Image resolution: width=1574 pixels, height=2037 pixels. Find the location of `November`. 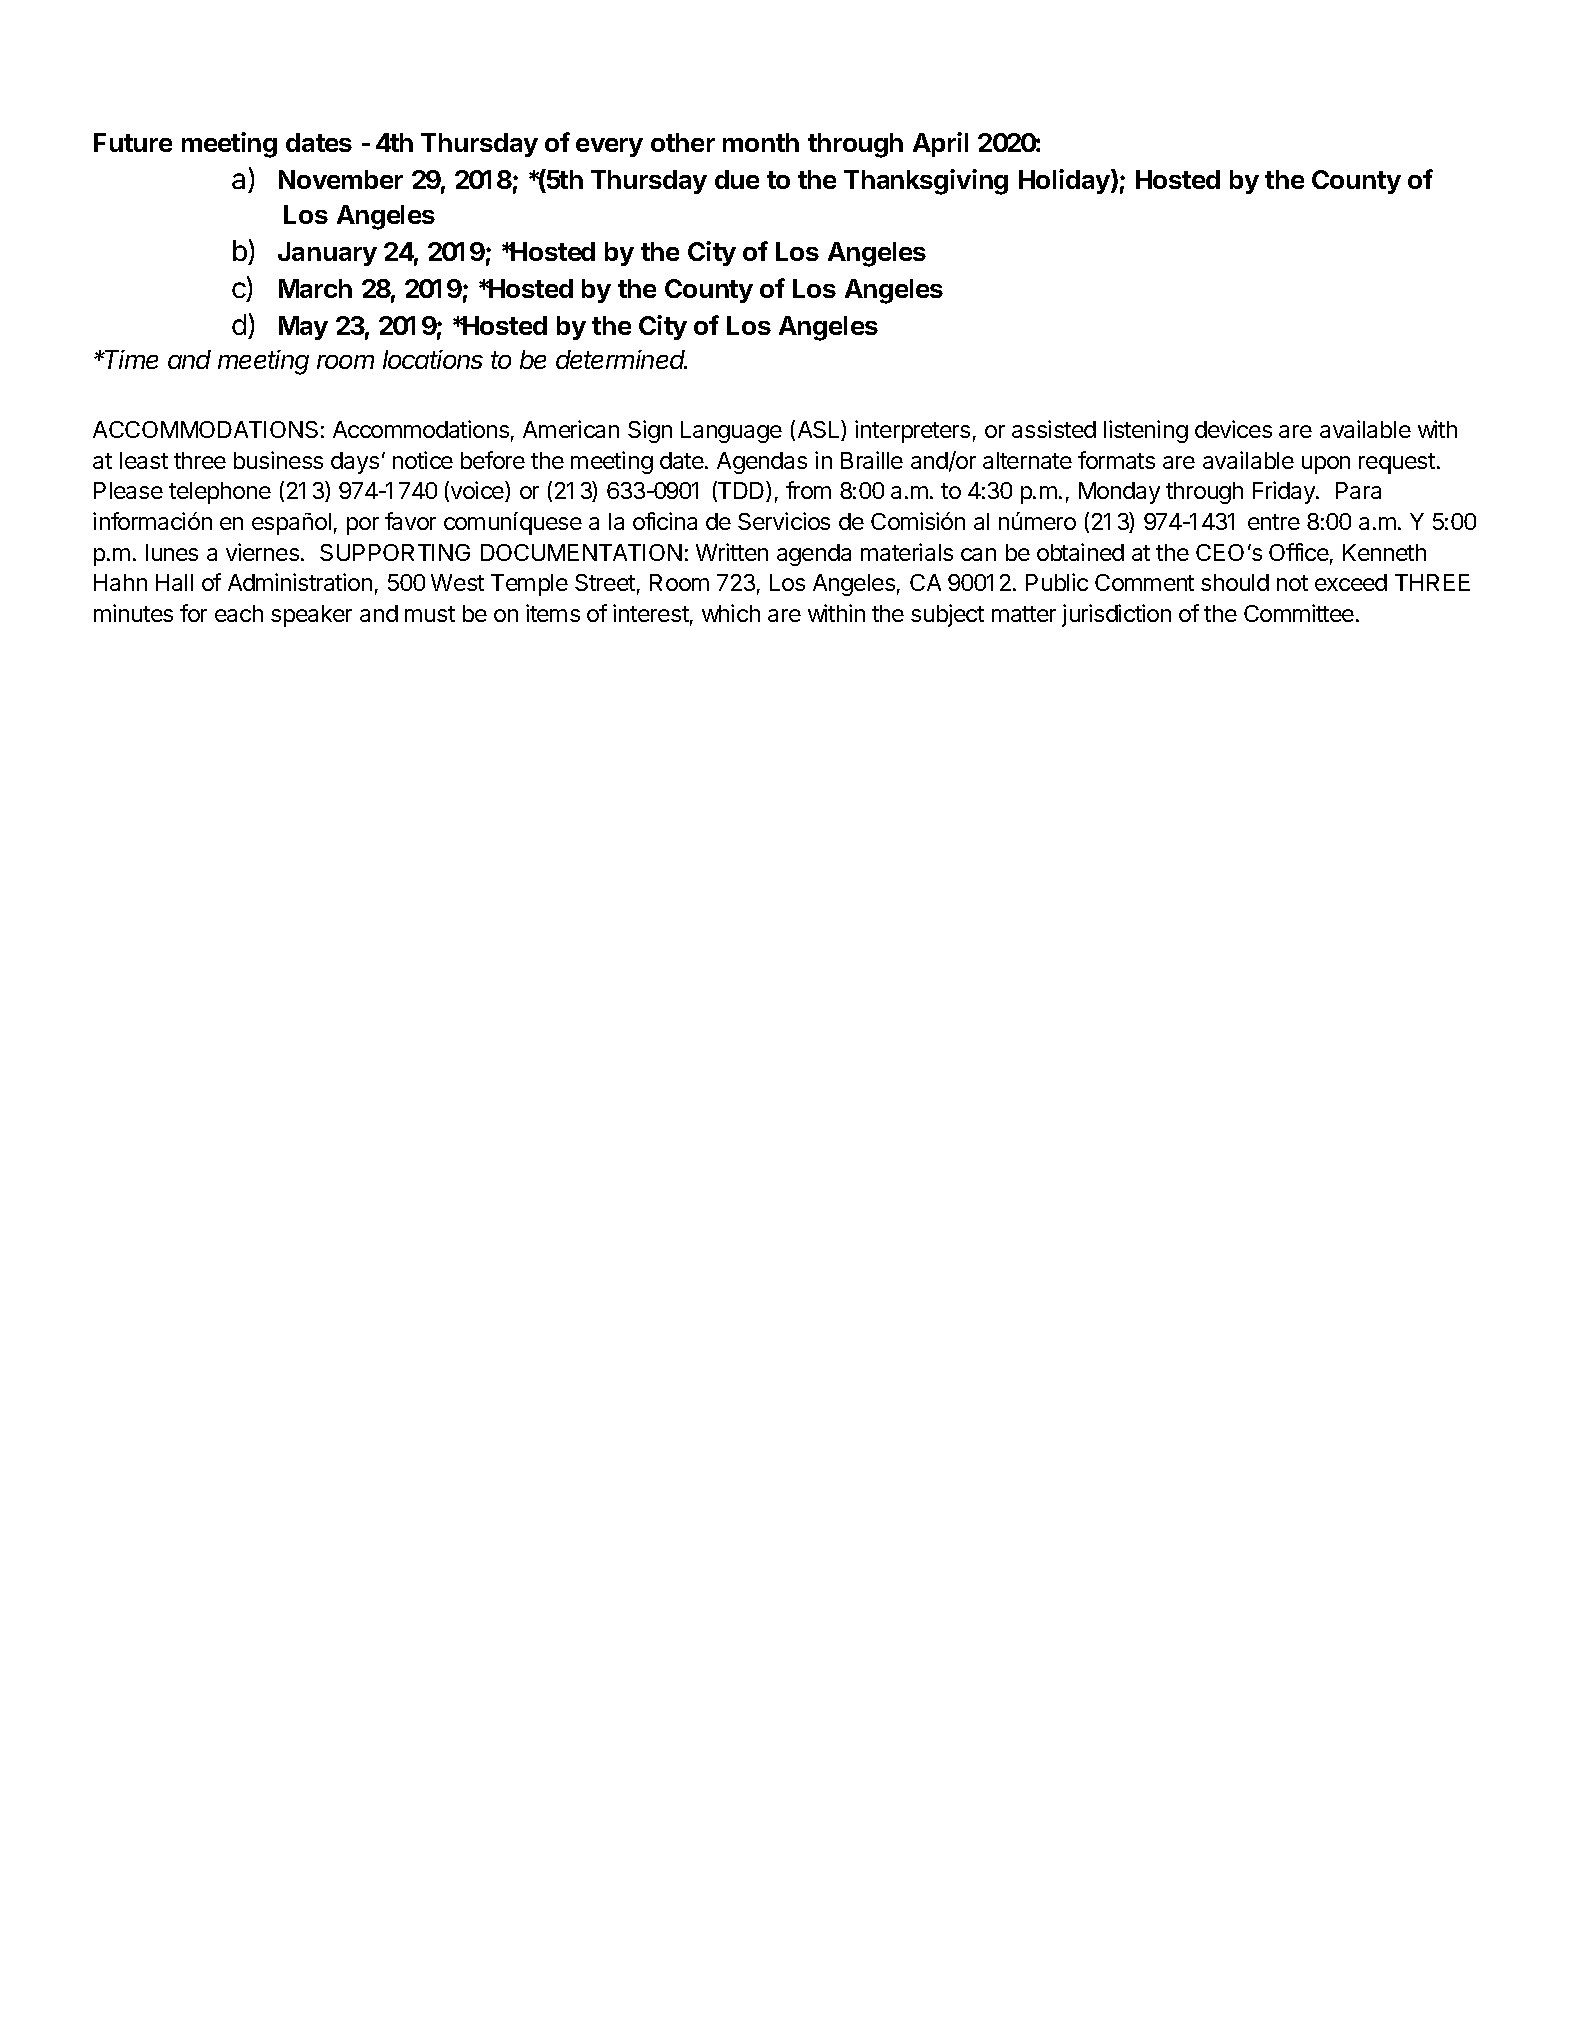

November is located at coordinates (341, 179).
